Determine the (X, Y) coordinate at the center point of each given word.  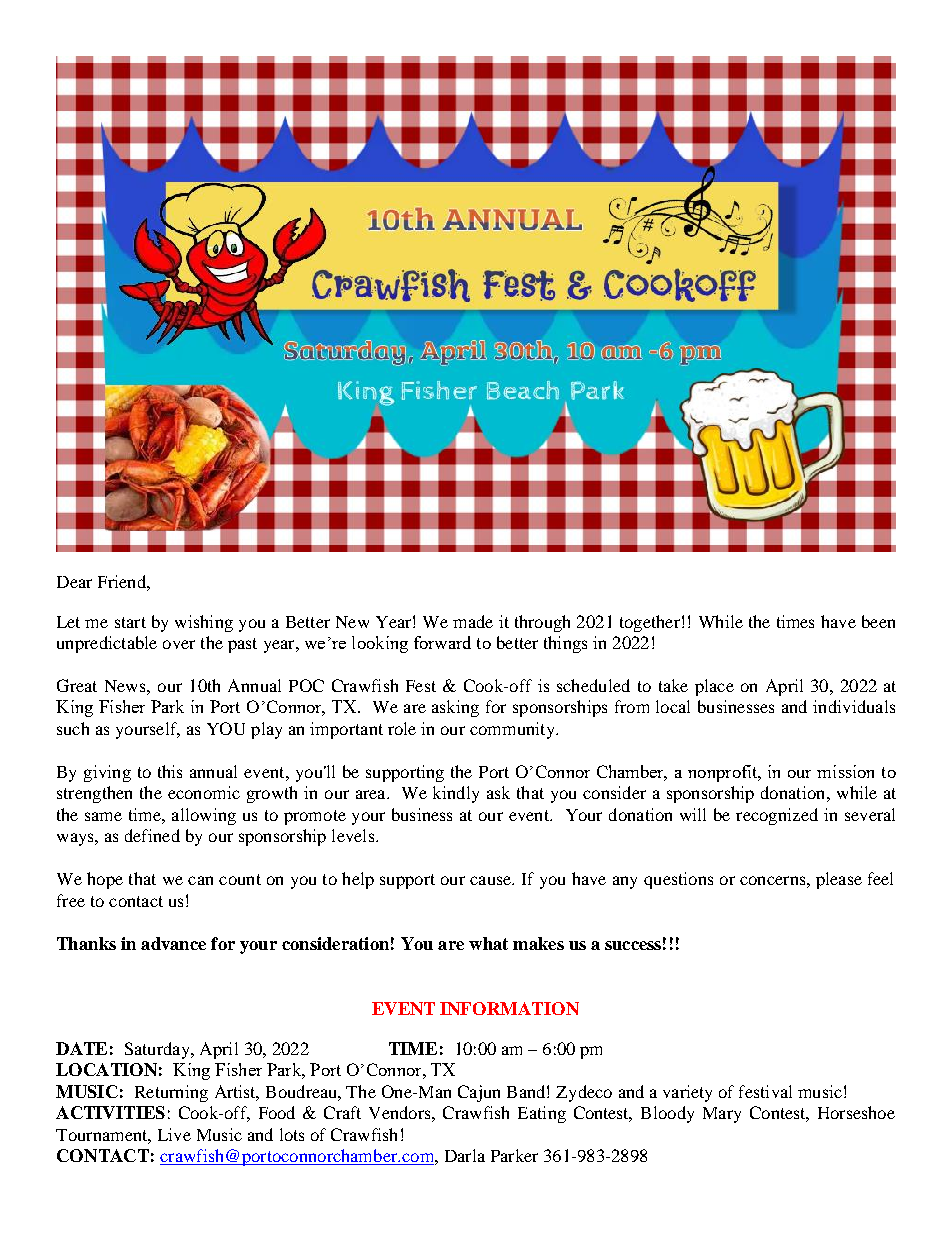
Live (174, 1134)
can (200, 880)
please (839, 880)
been (878, 621)
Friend (123, 581)
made (473, 621)
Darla (465, 1155)
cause (491, 880)
